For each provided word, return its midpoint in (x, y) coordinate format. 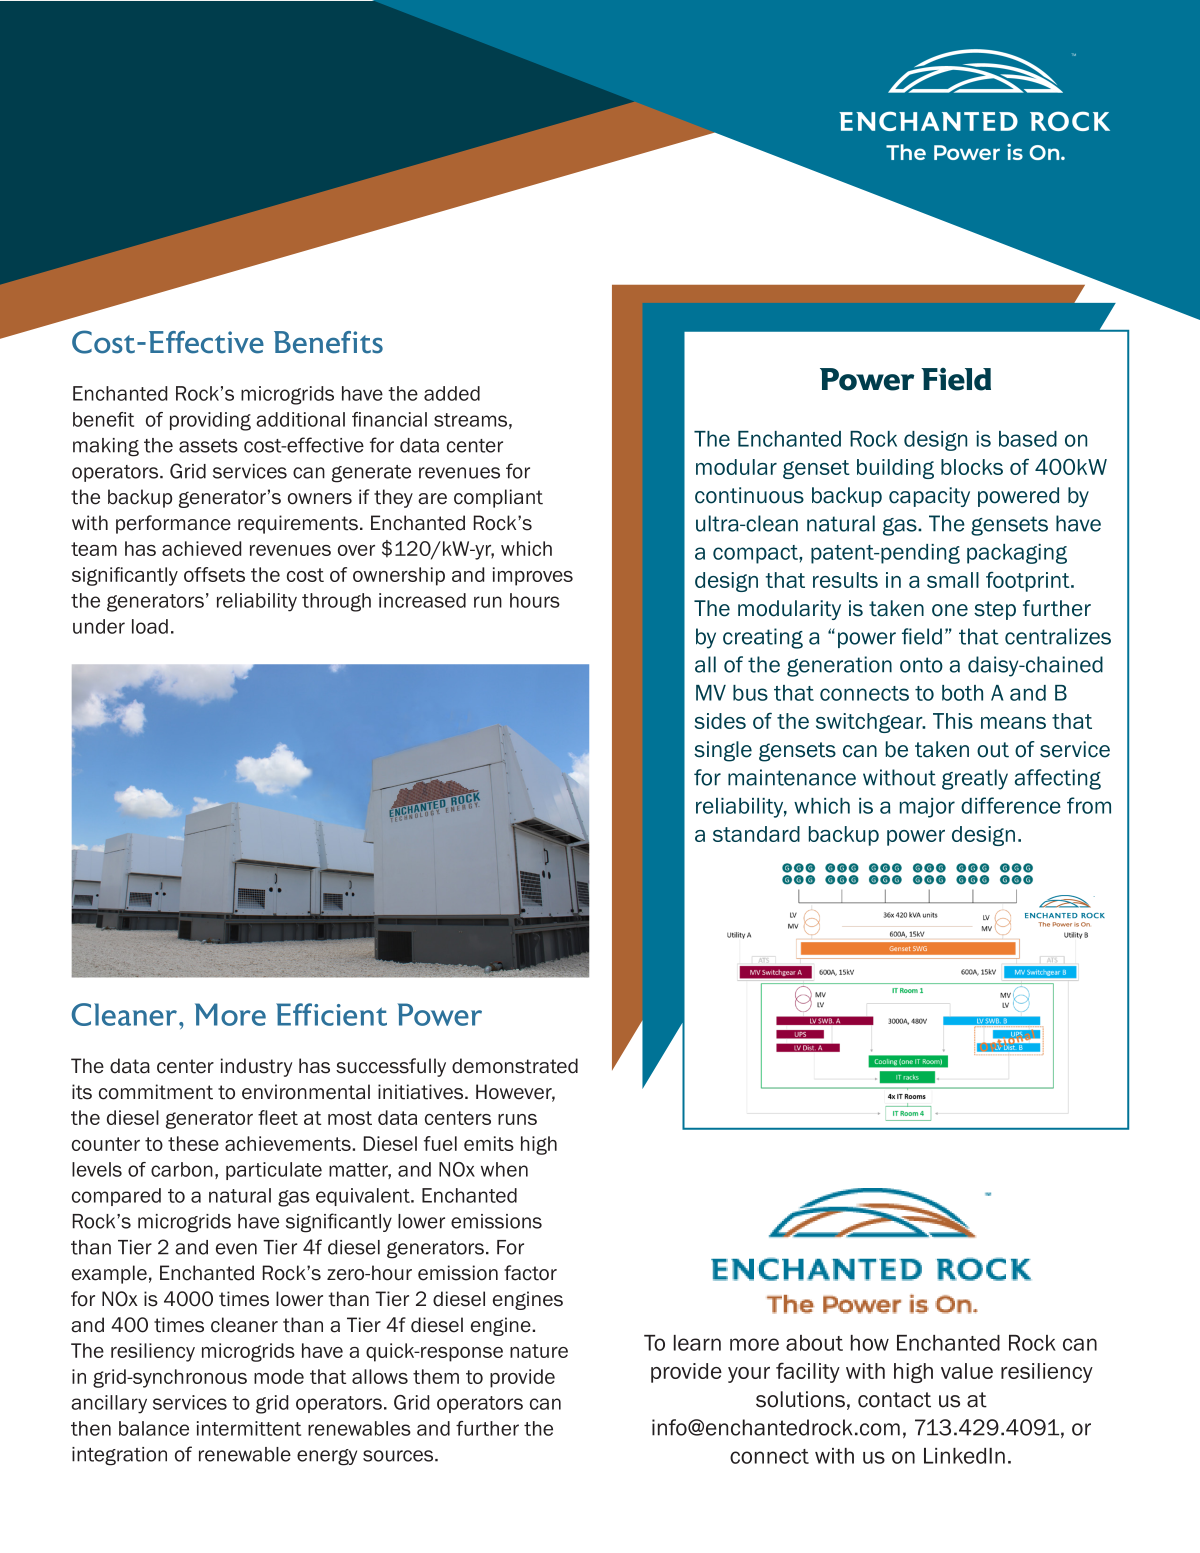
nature (539, 1351)
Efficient (331, 1014)
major (927, 808)
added (452, 393)
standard (756, 834)
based (1028, 439)
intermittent (249, 1428)
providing (210, 421)
